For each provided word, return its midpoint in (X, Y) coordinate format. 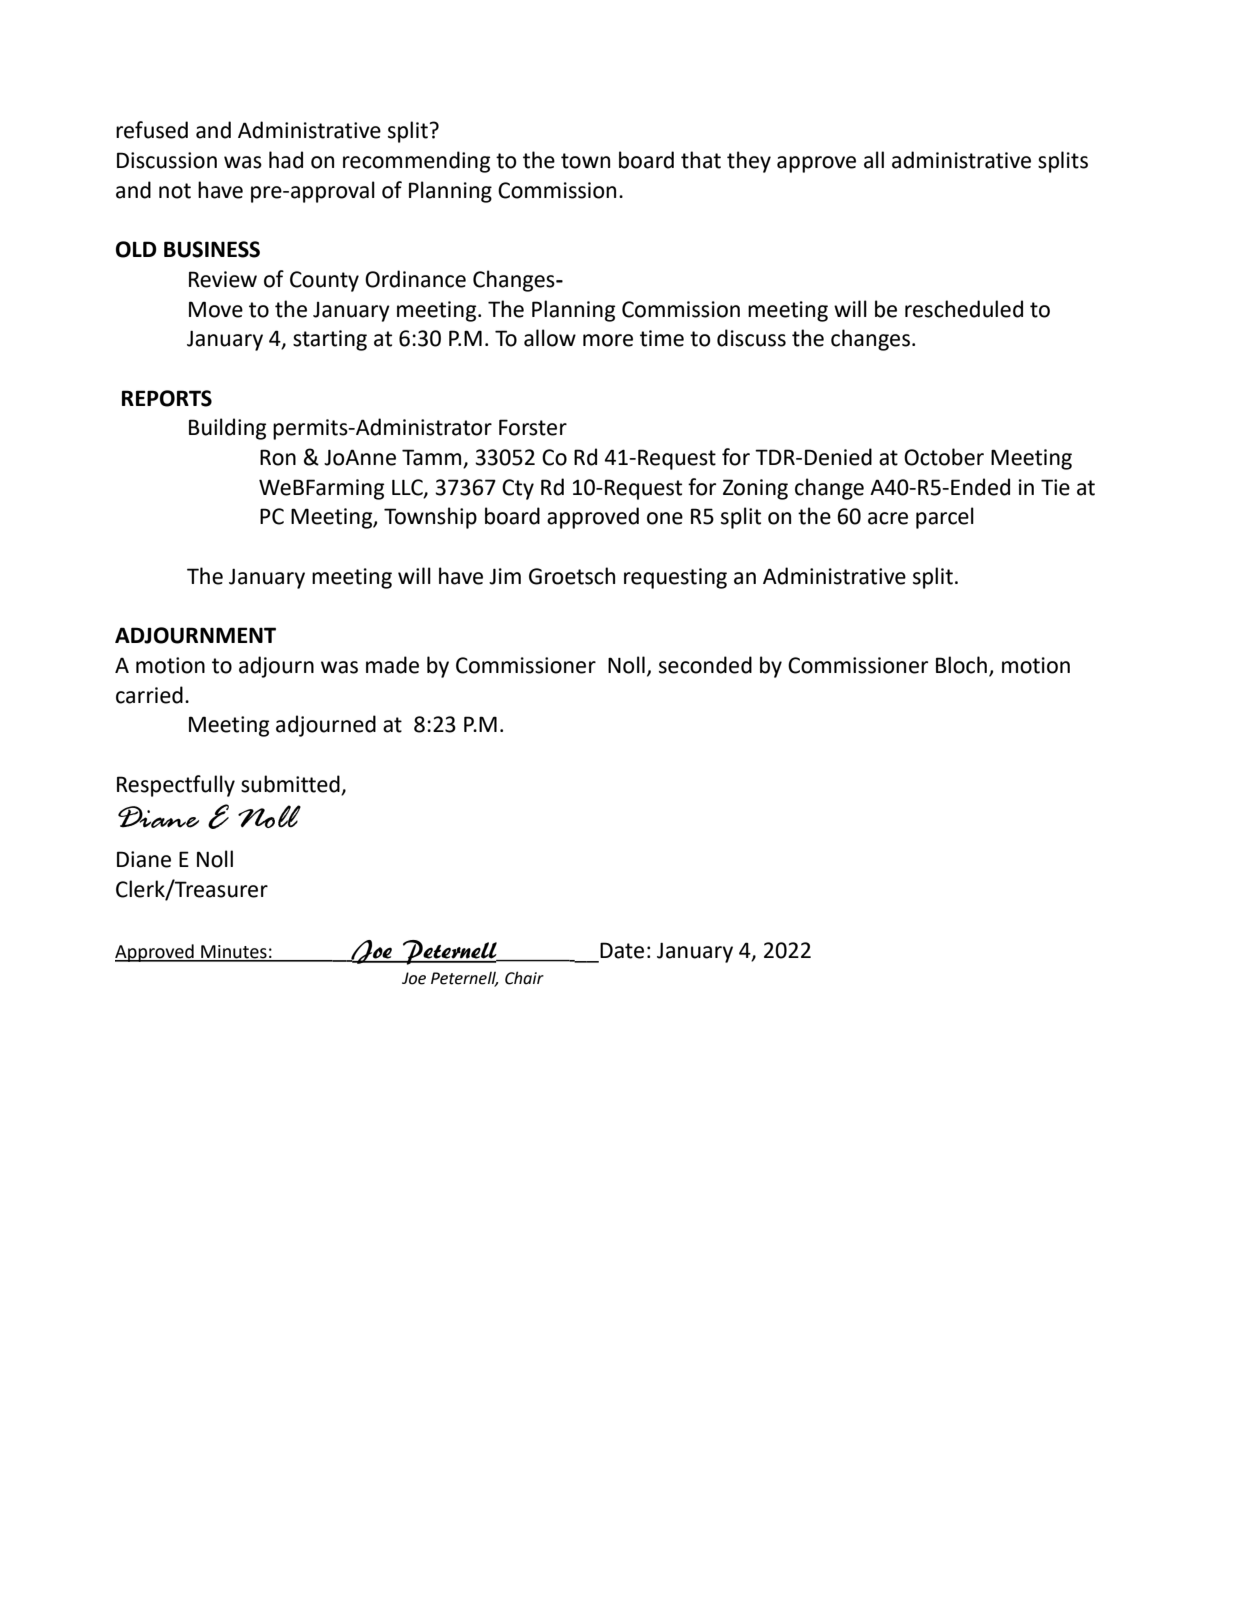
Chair (524, 978)
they (749, 162)
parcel (945, 518)
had (286, 160)
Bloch (961, 665)
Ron (278, 457)
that (701, 160)
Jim (505, 576)
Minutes (234, 953)
